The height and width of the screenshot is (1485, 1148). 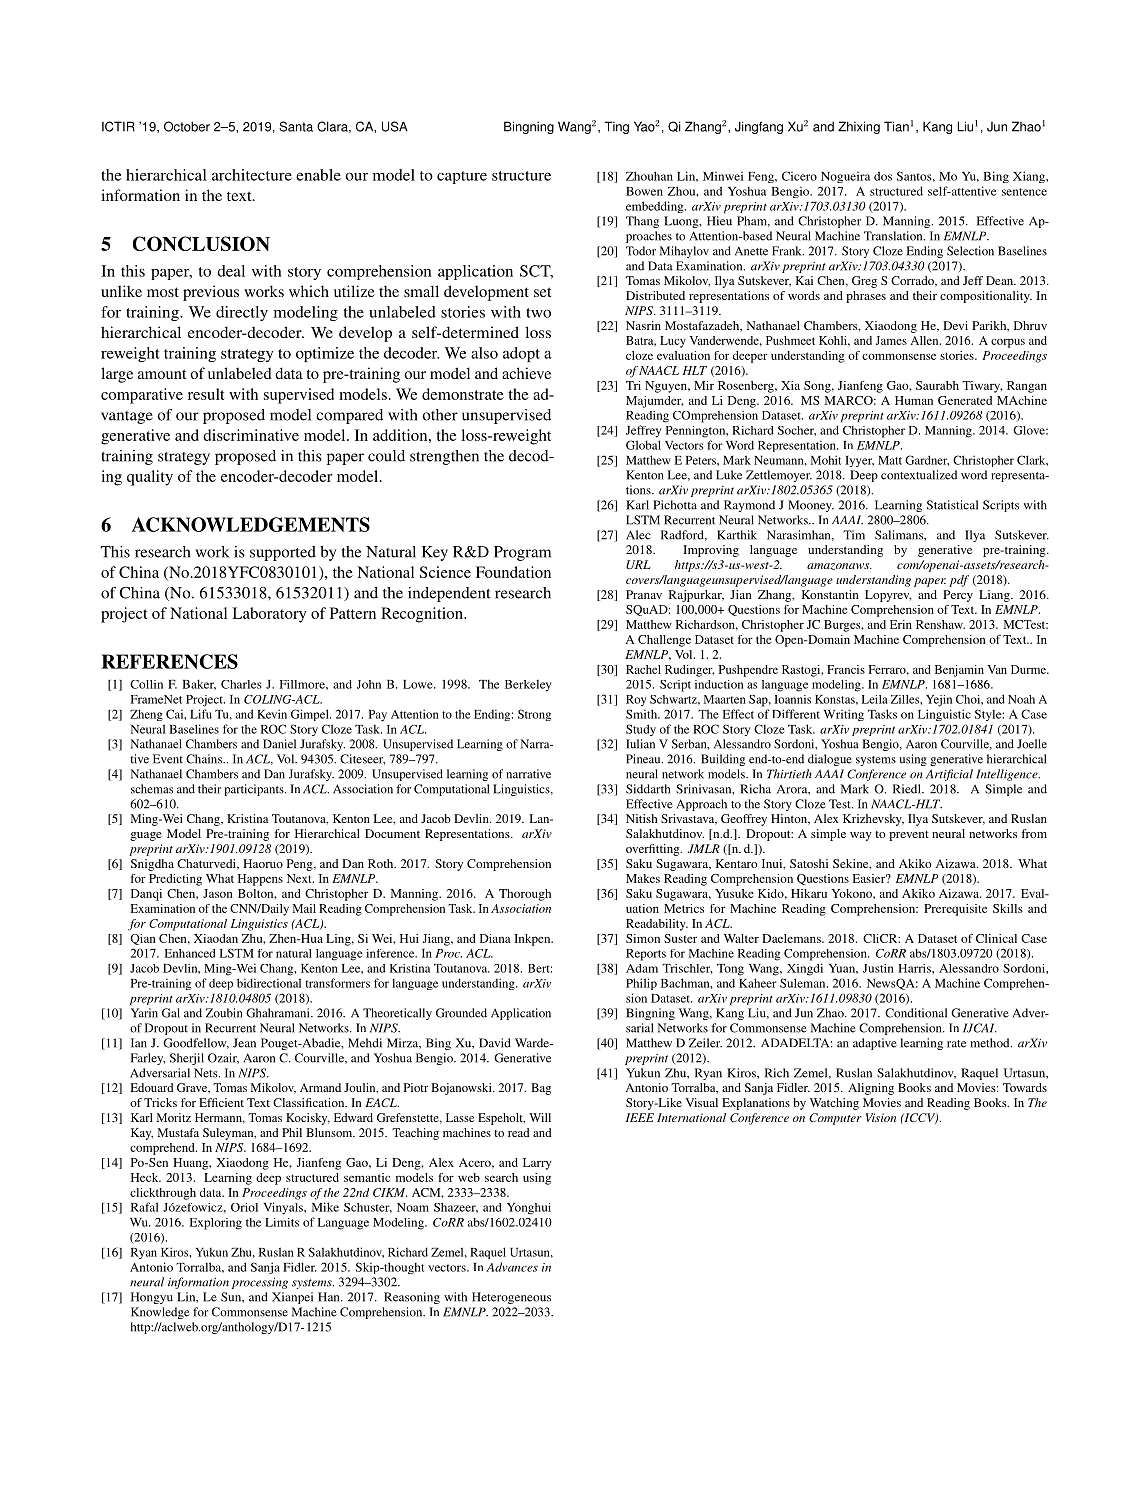 What do you see at coordinates (252, 175) in the screenshot?
I see `architecture` at bounding box center [252, 175].
